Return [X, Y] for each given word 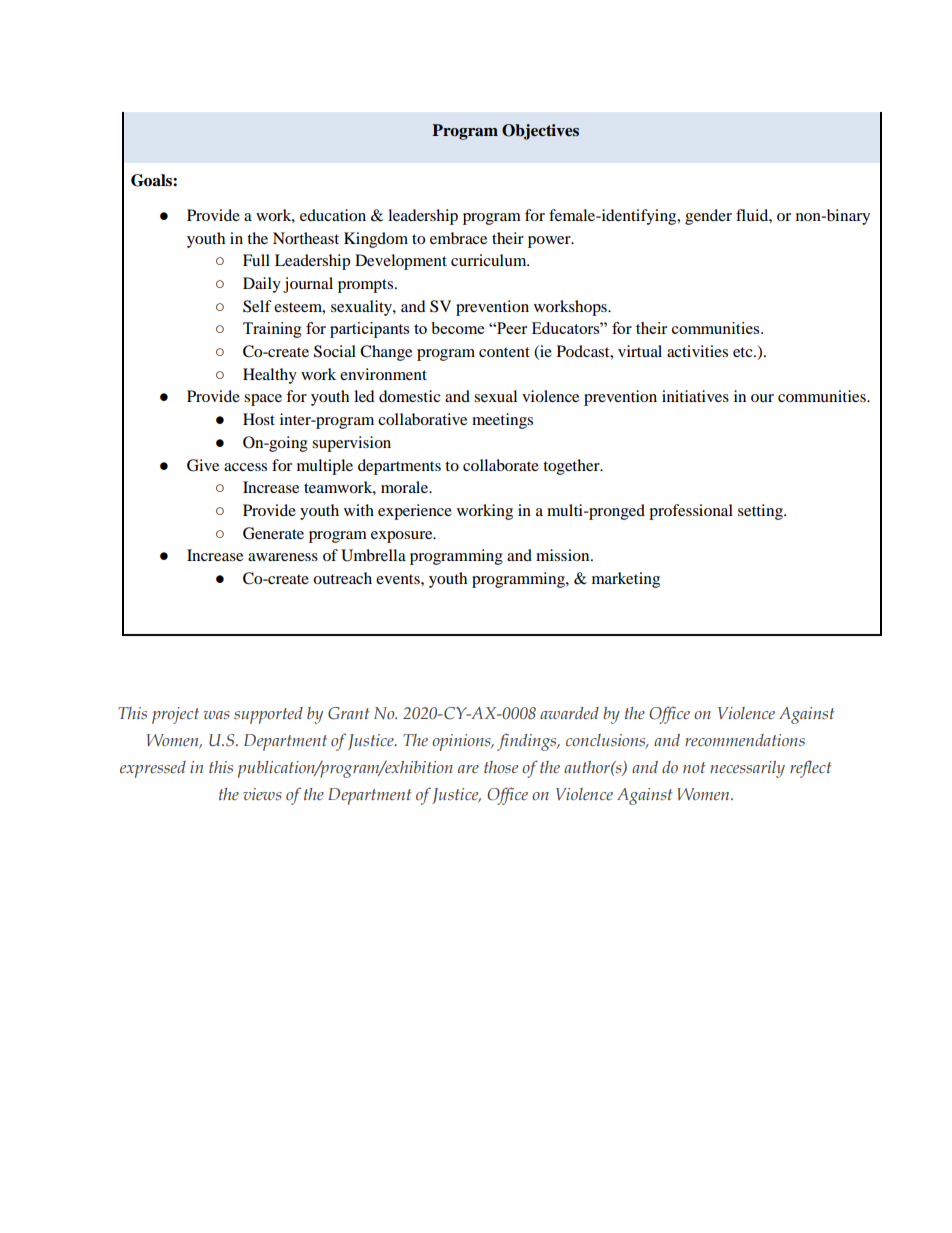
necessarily [747, 769]
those [501, 767]
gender [708, 217]
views [262, 794]
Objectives [540, 132]
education [333, 215]
